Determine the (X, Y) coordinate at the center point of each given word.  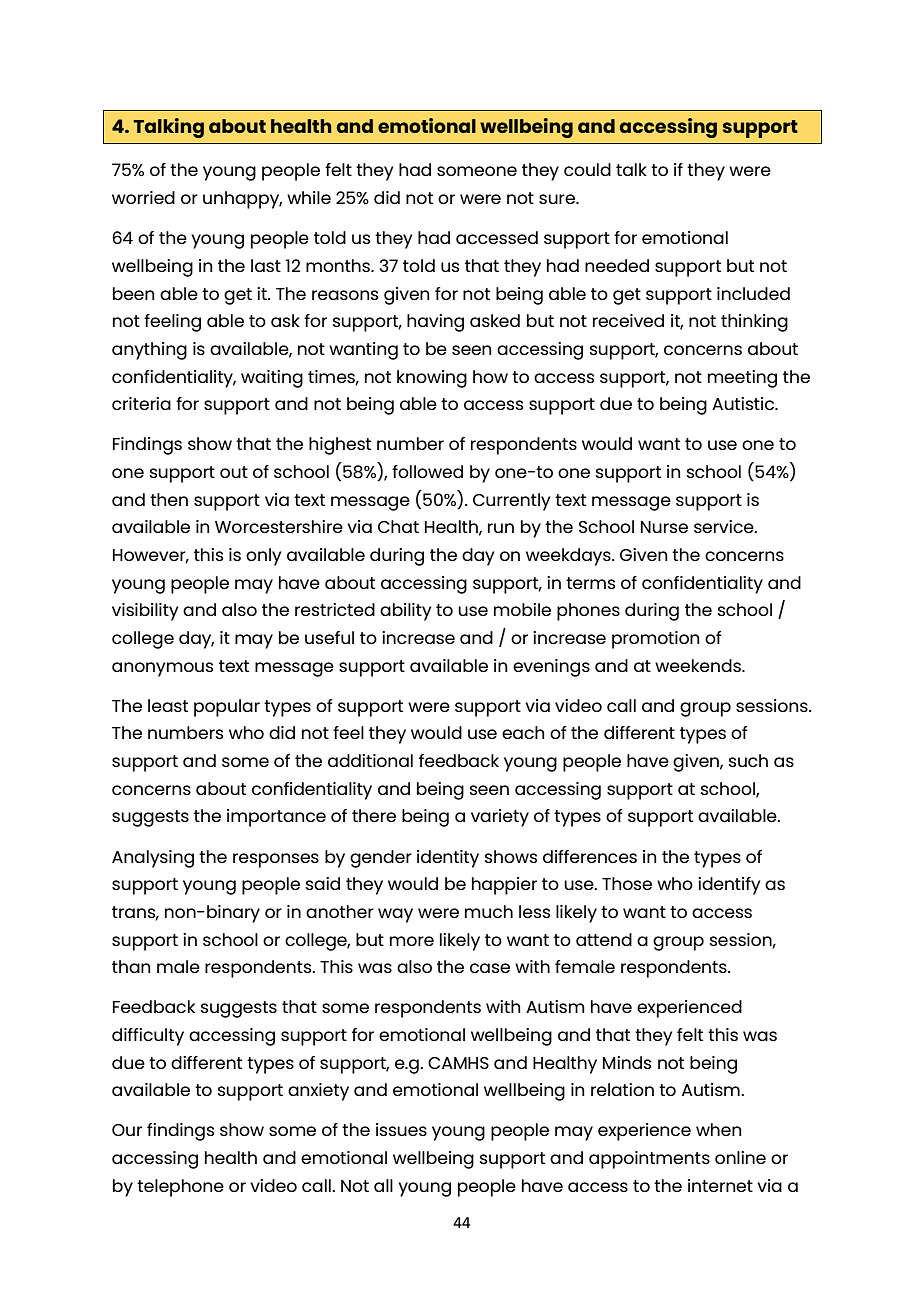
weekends (699, 665)
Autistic (744, 403)
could (587, 169)
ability (405, 612)
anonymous (162, 669)
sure (558, 199)
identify (729, 886)
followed (427, 471)
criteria (141, 403)
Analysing (153, 859)
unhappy (242, 200)
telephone (180, 1188)
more (412, 941)
